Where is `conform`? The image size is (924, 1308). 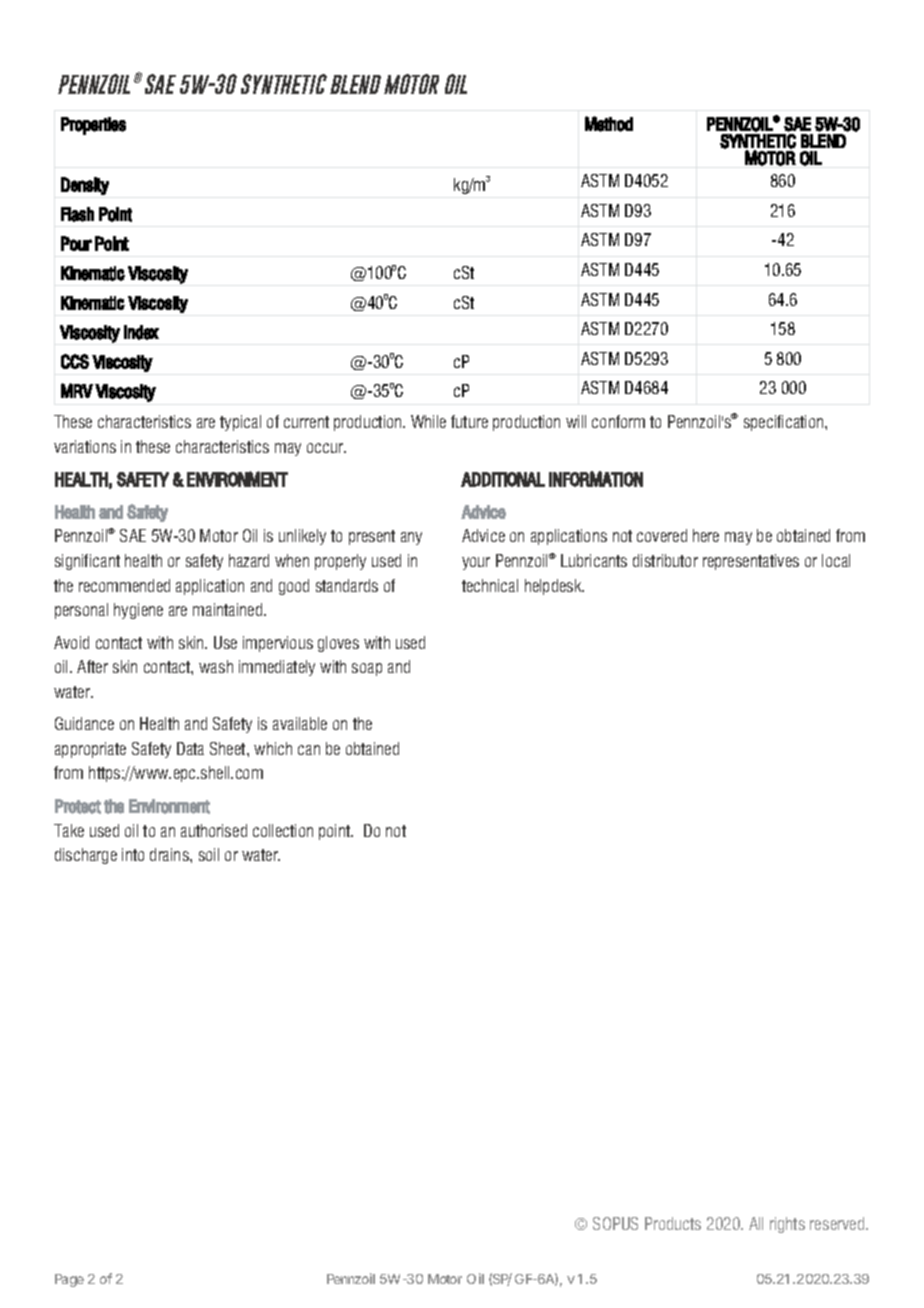 conform is located at coordinates (618, 421).
